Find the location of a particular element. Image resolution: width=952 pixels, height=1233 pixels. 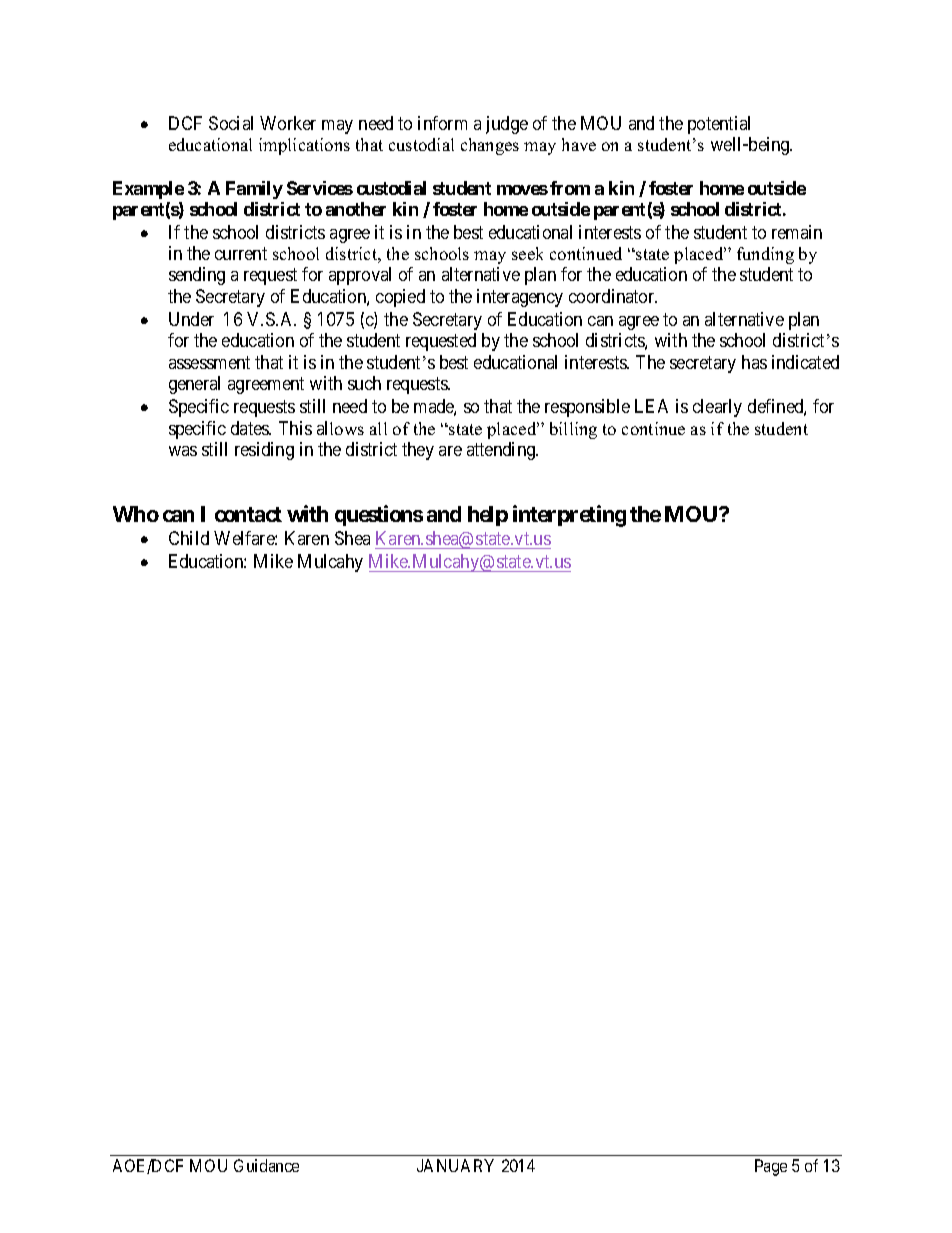

Page is located at coordinates (771, 1167).
